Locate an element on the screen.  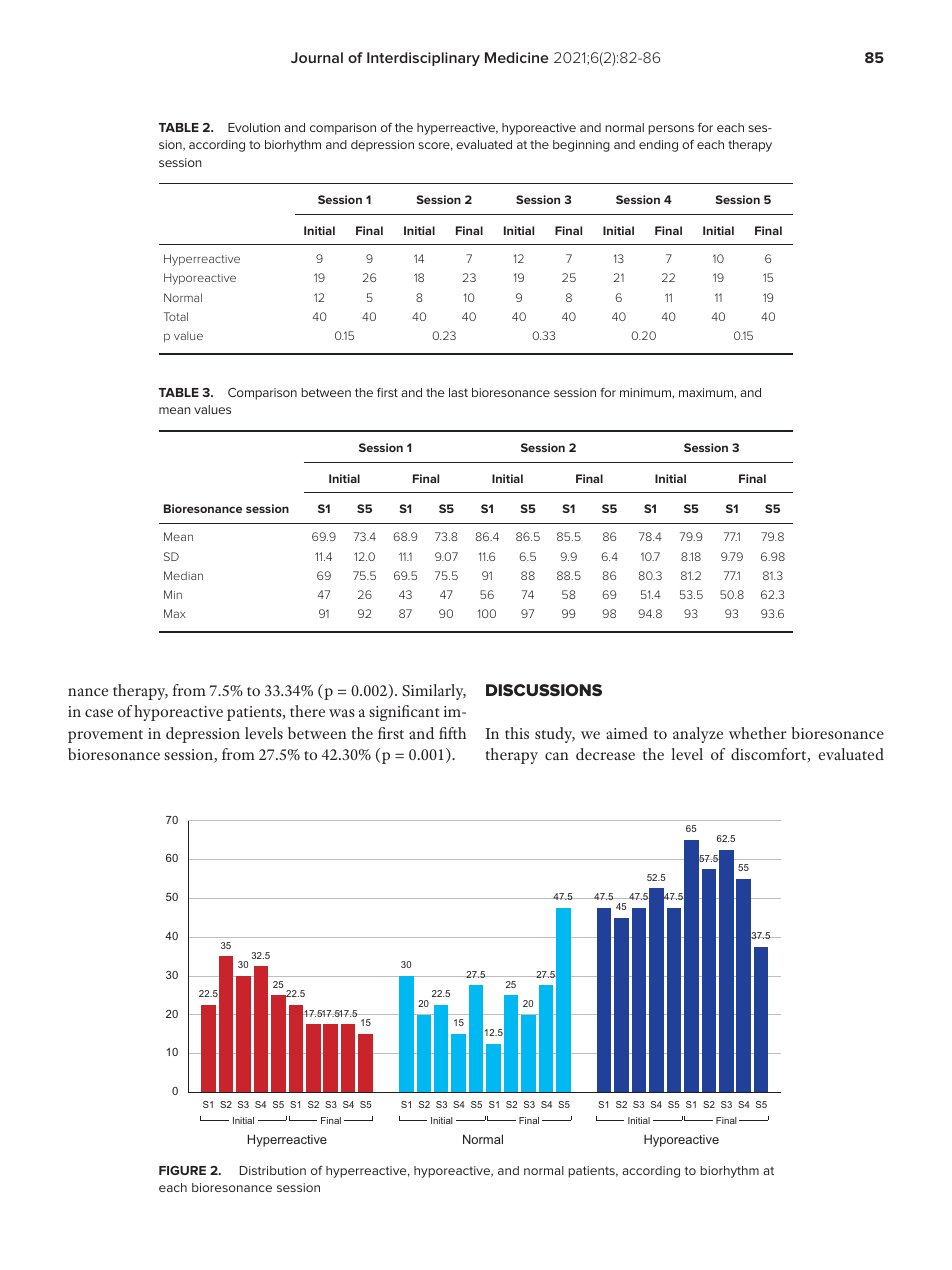
Similarly is located at coordinates (434, 692).
